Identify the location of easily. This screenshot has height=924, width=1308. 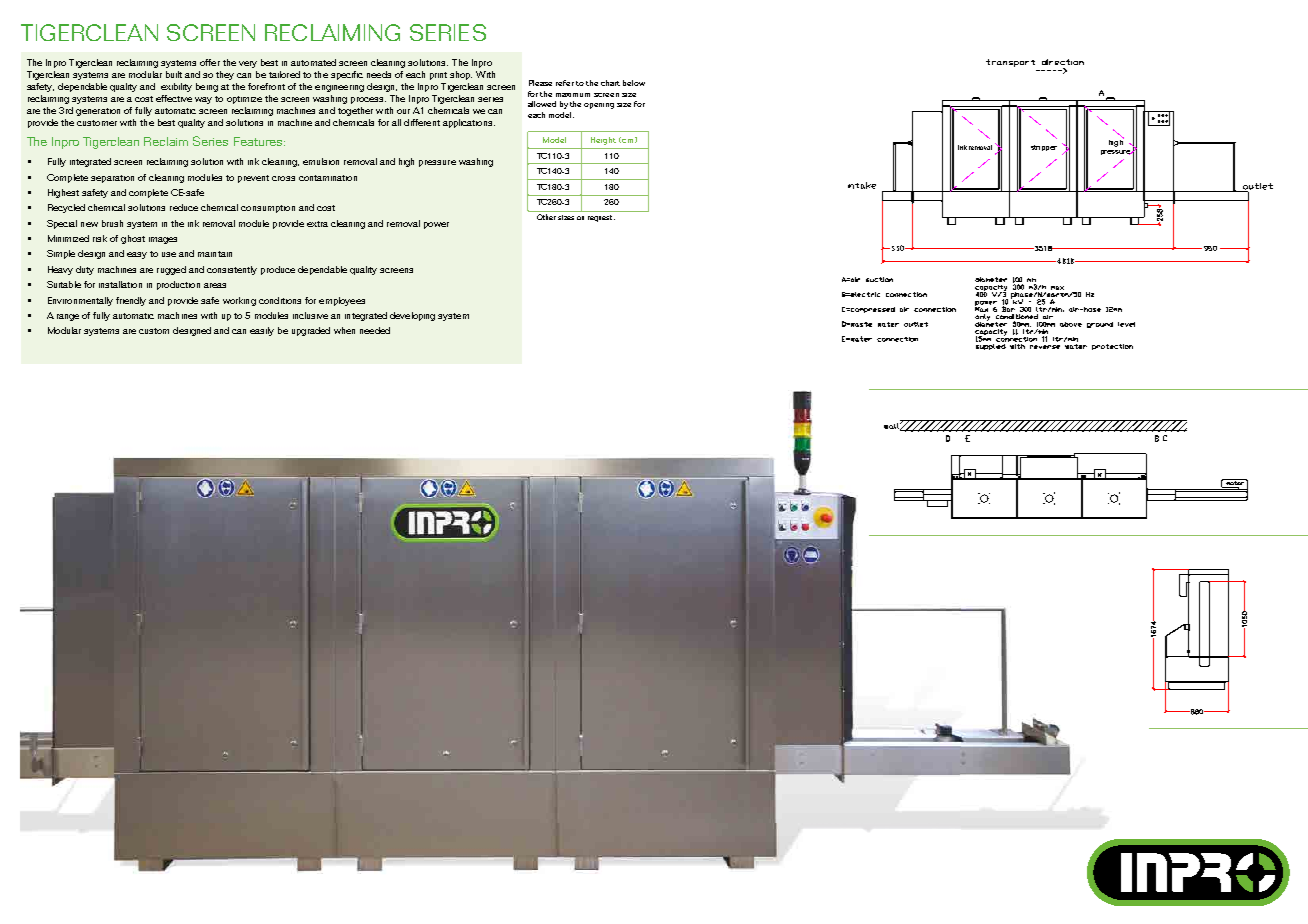
(262, 331).
